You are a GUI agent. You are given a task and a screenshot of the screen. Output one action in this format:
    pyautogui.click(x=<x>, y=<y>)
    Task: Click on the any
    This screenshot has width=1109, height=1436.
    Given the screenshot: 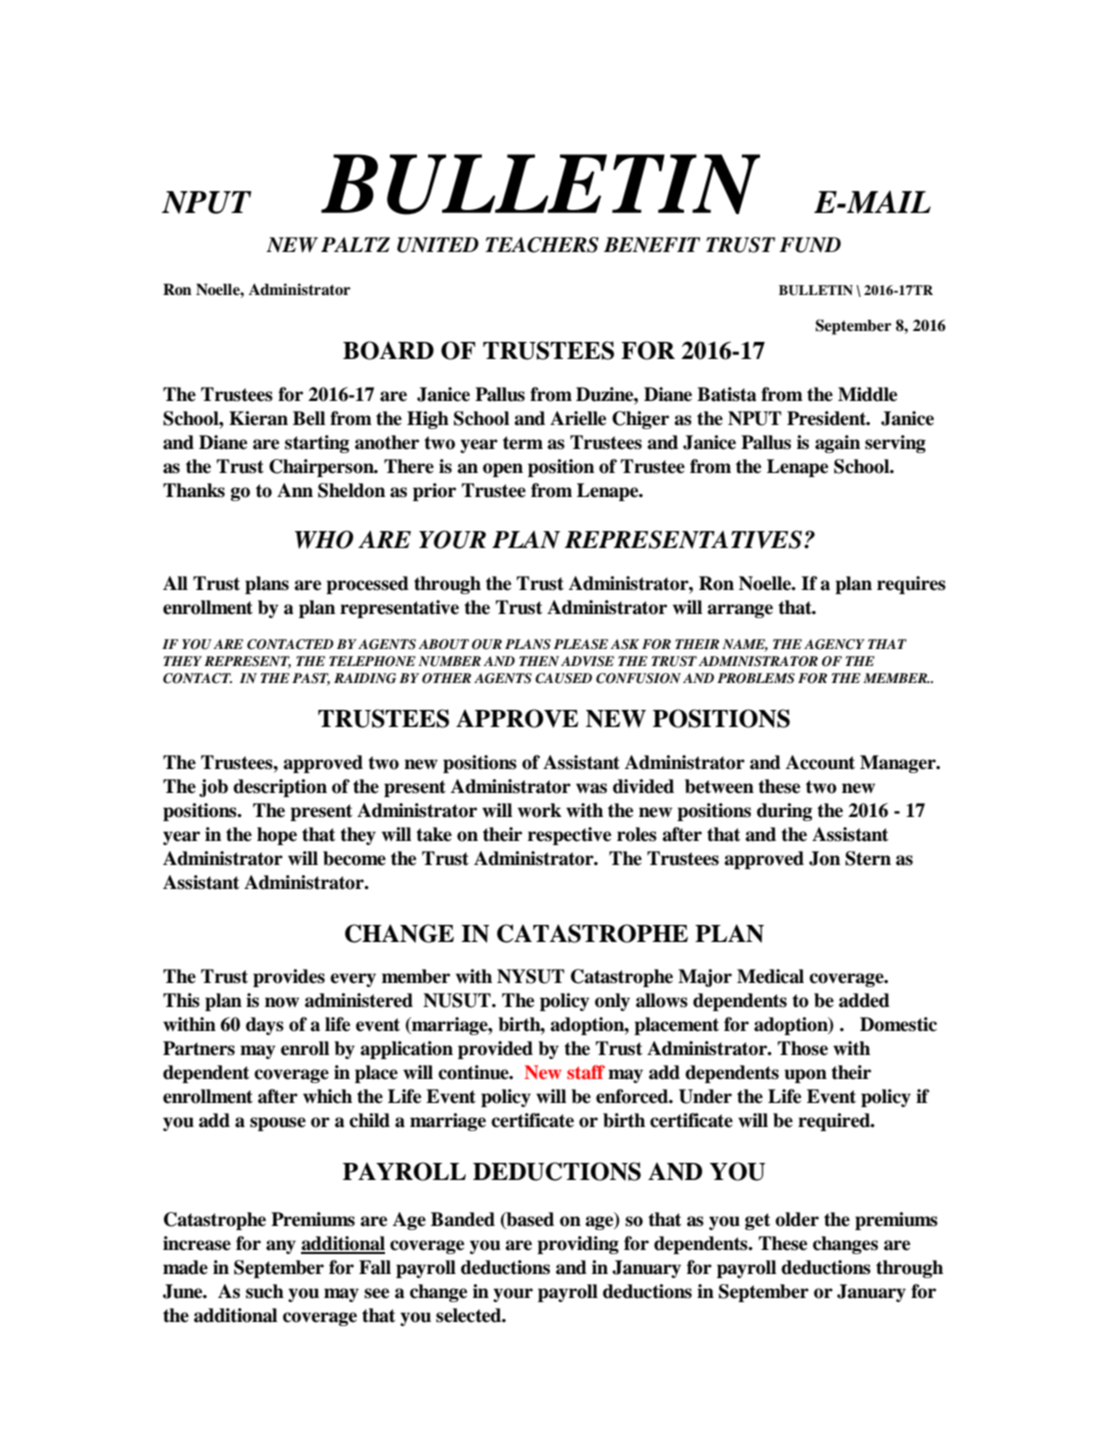 What is the action you would take?
    pyautogui.click(x=281, y=1247)
